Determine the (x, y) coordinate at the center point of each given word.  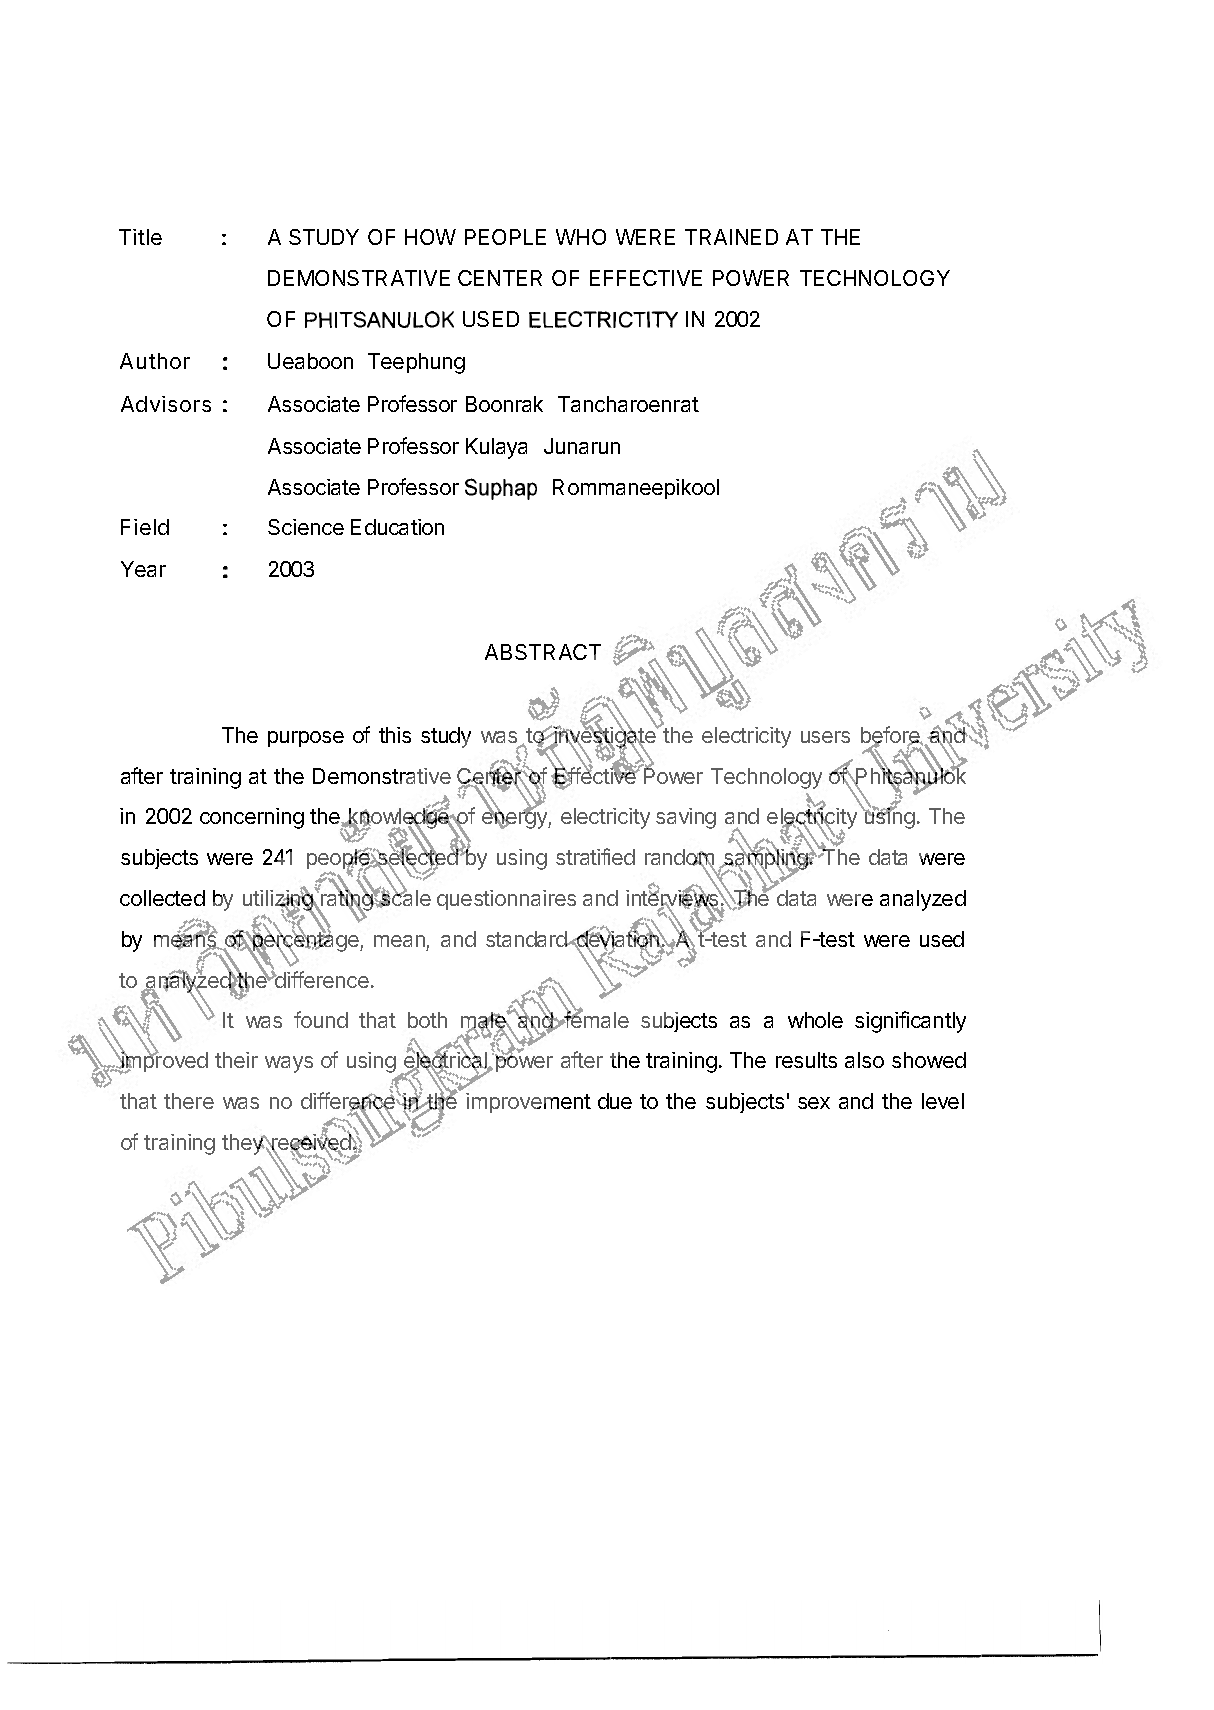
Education (397, 527)
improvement (528, 1103)
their (236, 1060)
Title (140, 237)
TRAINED (731, 237)
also (864, 1060)
